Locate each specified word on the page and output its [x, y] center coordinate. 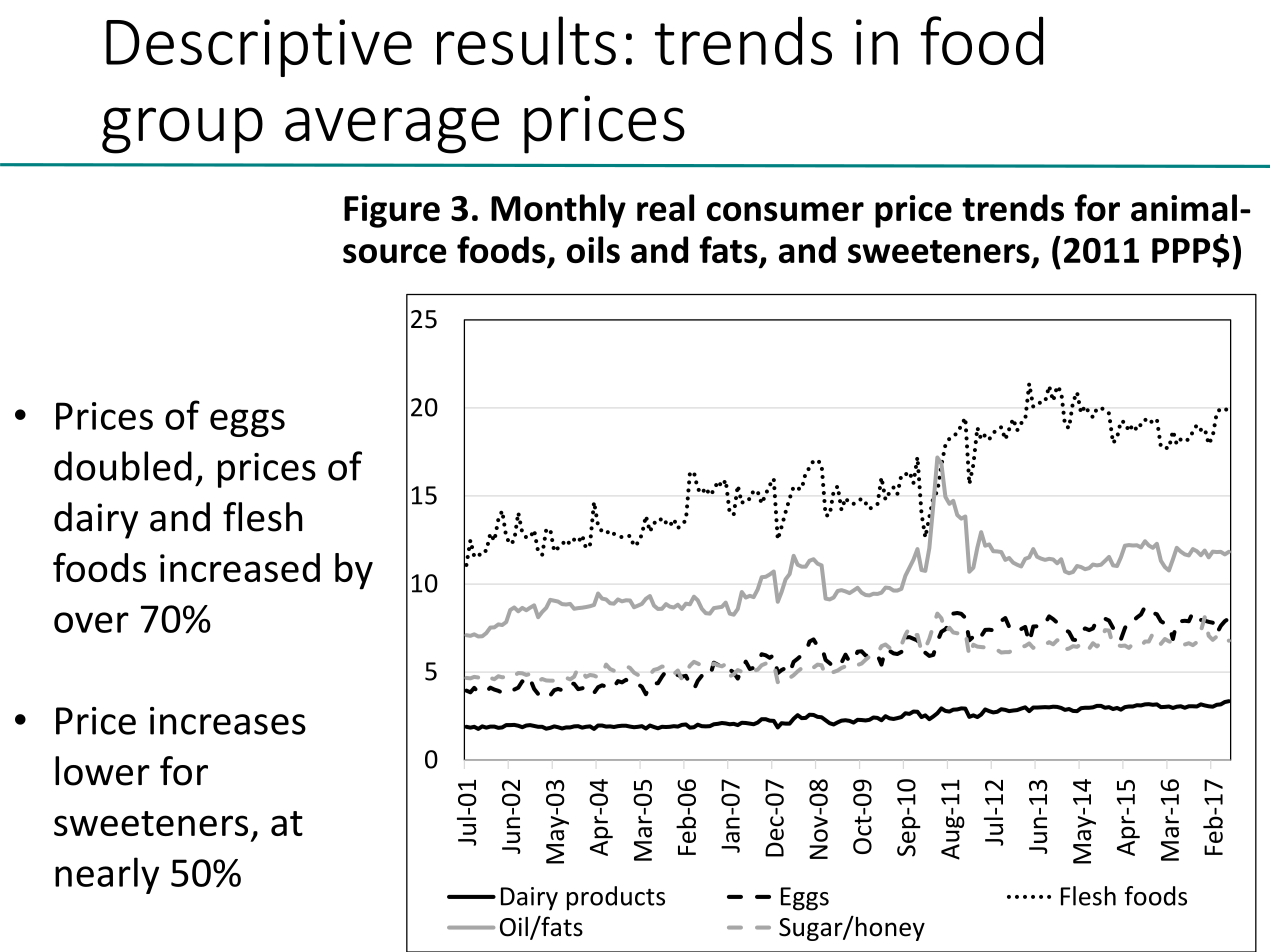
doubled [123, 466]
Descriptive [259, 48]
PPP [1182, 250]
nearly [107, 875]
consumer [785, 211]
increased [240, 567]
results [526, 40]
